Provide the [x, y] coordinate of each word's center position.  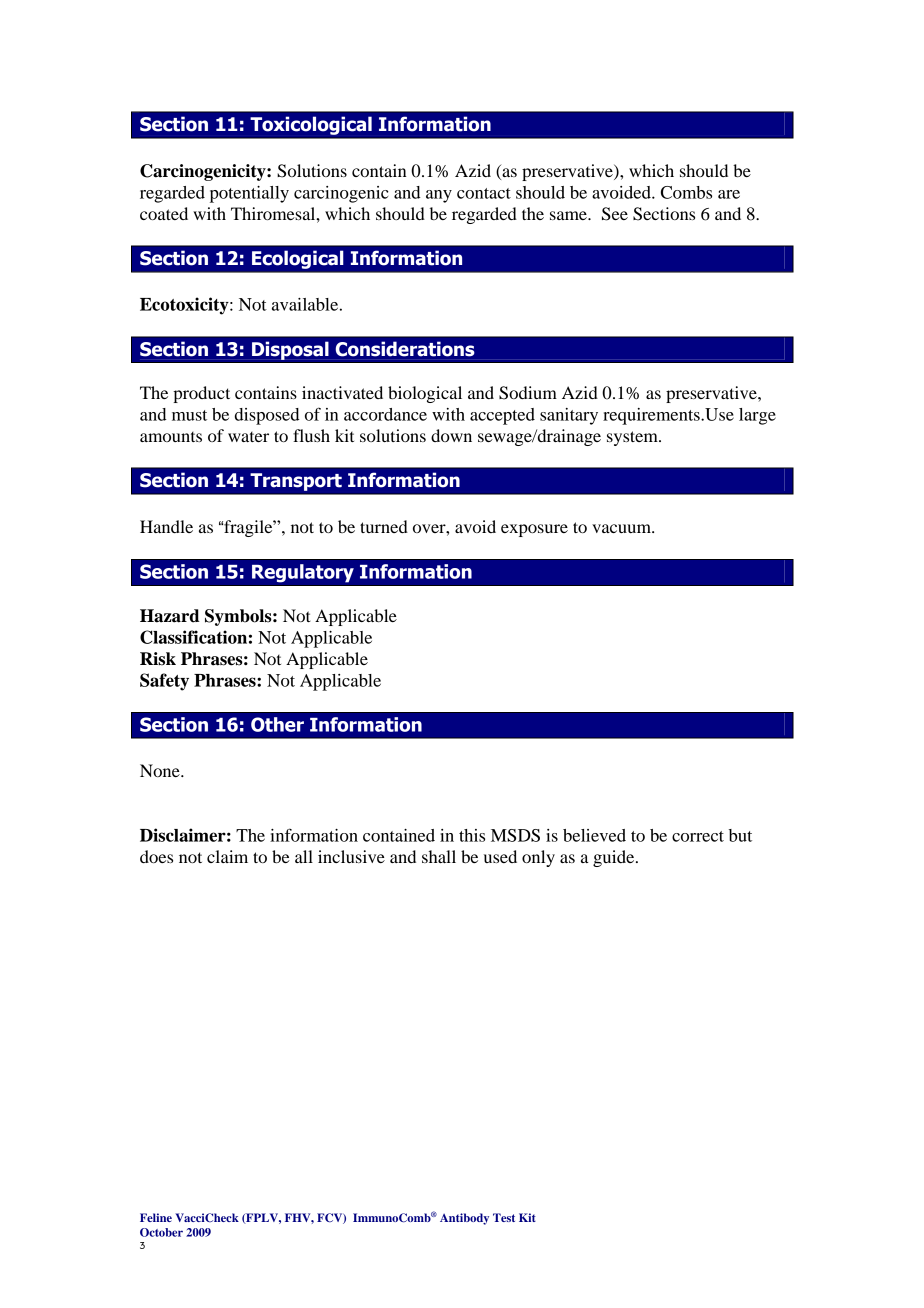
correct [698, 836]
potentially [249, 194]
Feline [156, 1217]
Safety [164, 682]
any [439, 196]
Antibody [464, 1219]
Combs [686, 192]
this [472, 835]
